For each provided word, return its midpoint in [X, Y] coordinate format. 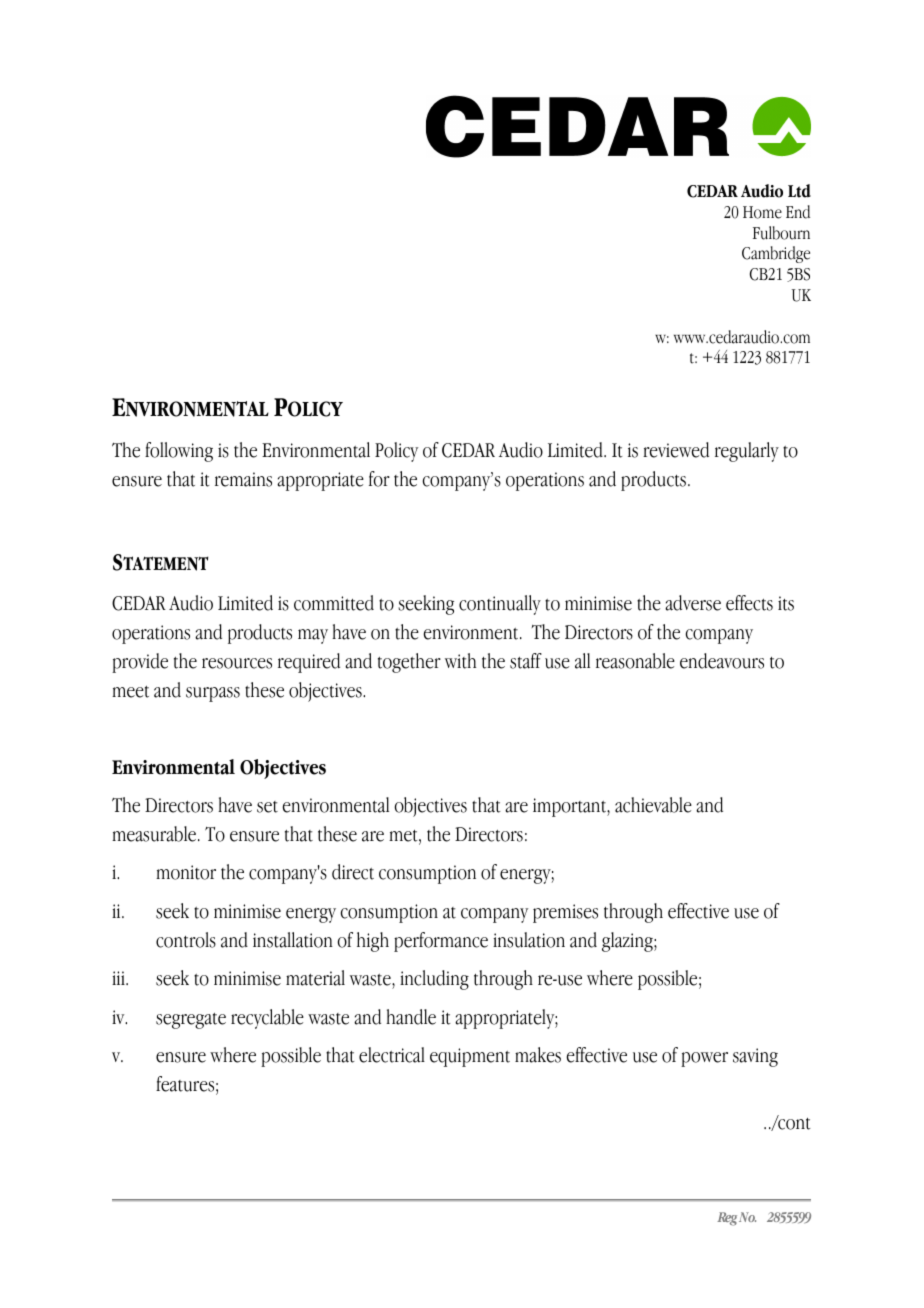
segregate [191, 1021]
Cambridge [776, 254]
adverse [693, 603]
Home [762, 212]
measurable [154, 834]
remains [243, 479]
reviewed [676, 450]
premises [565, 913]
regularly [747, 452]
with [460, 661]
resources [237, 663]
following [179, 452]
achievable [653, 805]
